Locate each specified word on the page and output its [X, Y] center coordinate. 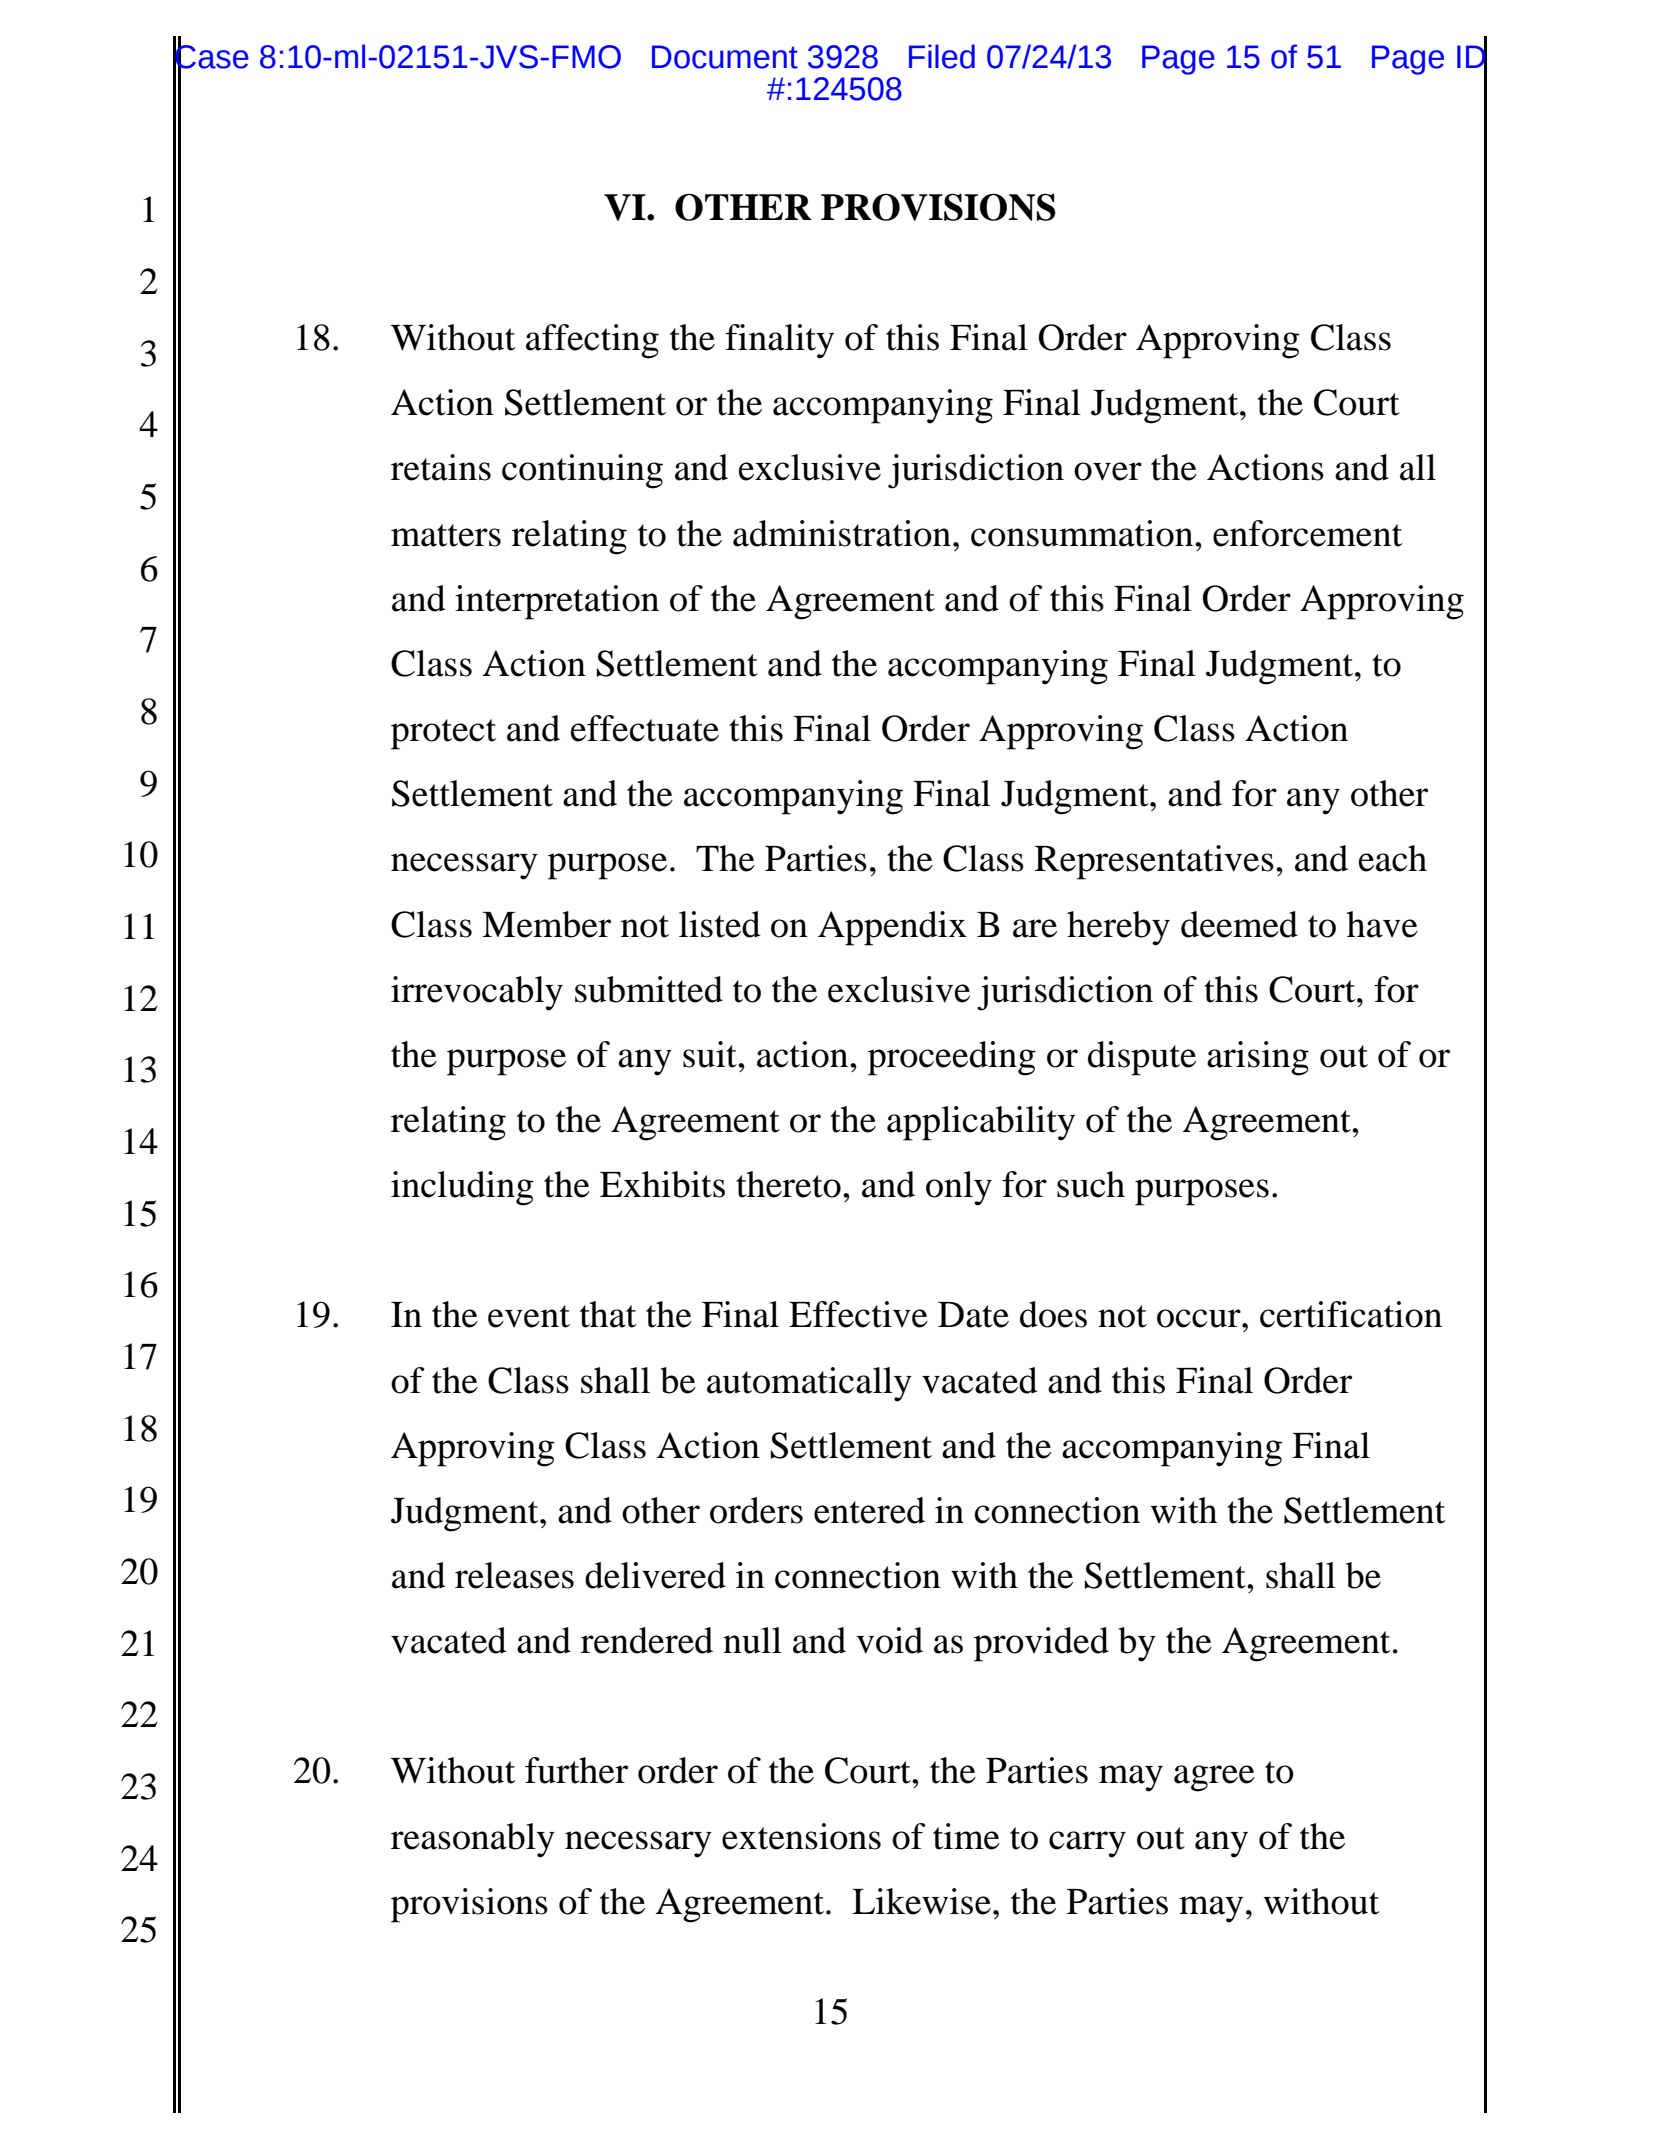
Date [973, 1315]
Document [725, 57]
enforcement [1307, 533]
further [576, 1770]
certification [1351, 1314]
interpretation [557, 602]
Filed [942, 56]
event [529, 1316]
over [1108, 471]
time [966, 1836]
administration [842, 533]
